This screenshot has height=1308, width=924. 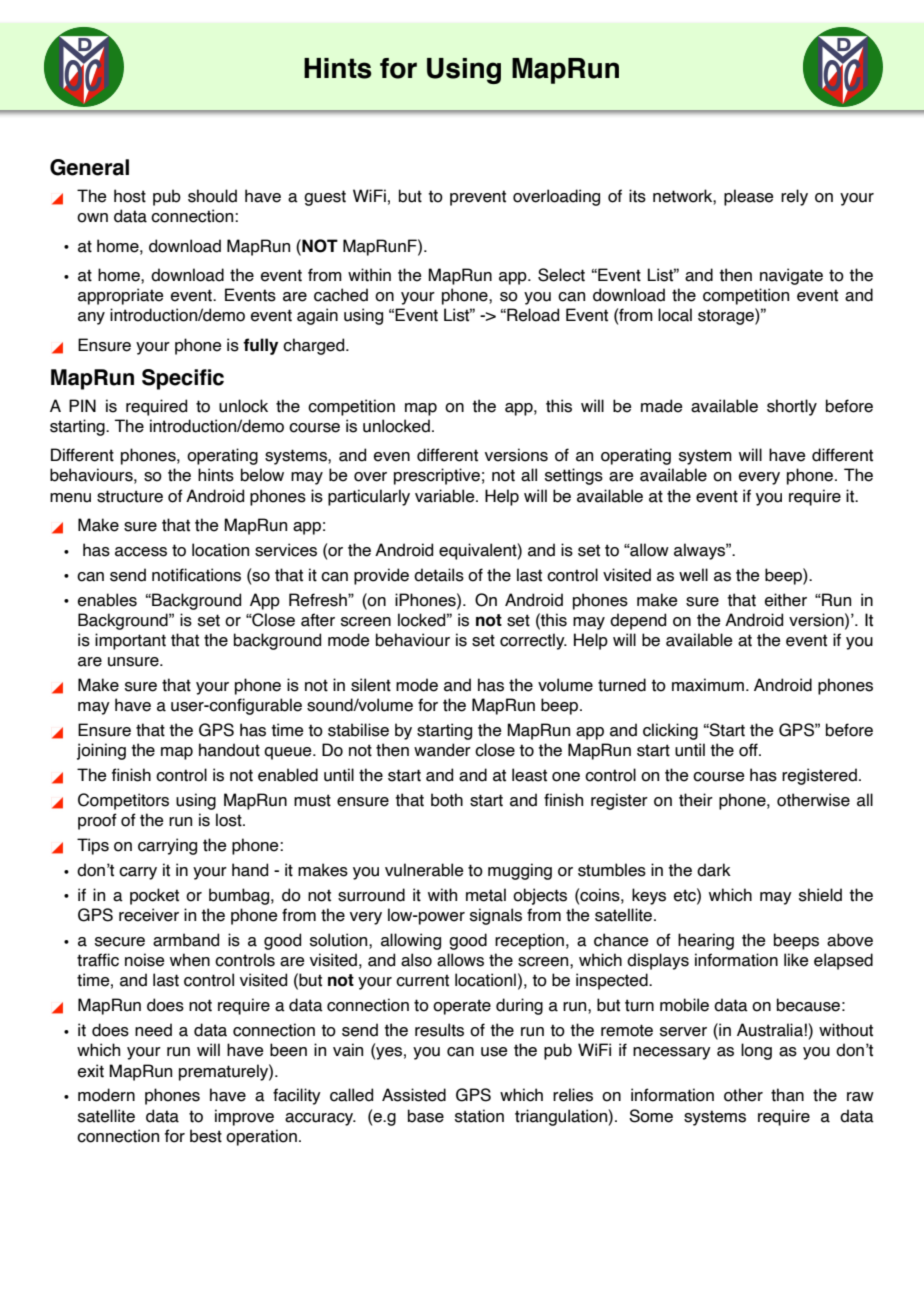 I want to click on dark, so click(x=714, y=870).
